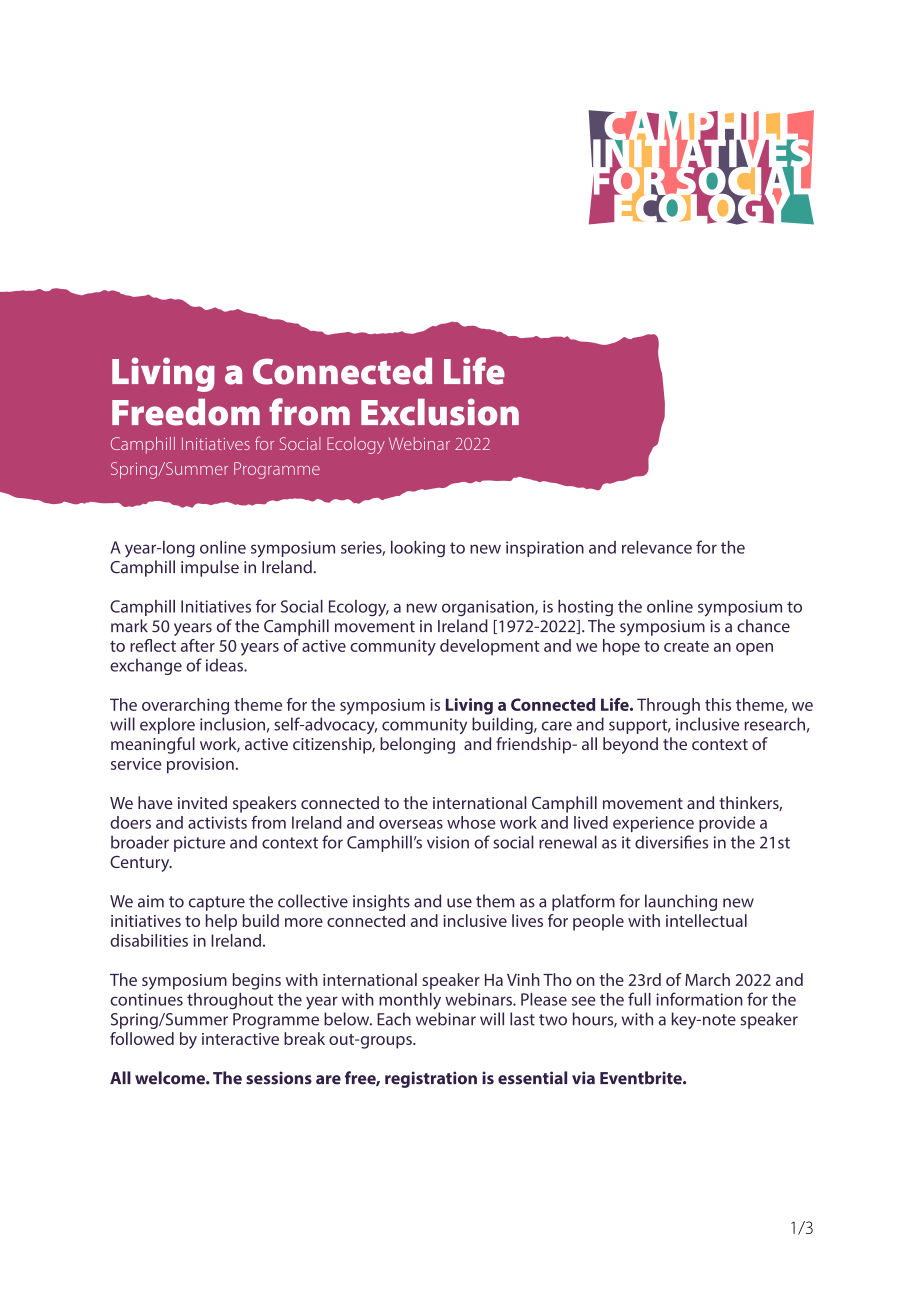 Image resolution: width=924 pixels, height=1308 pixels. Describe the element at coordinates (199, 844) in the document. I see `picture` at that location.
